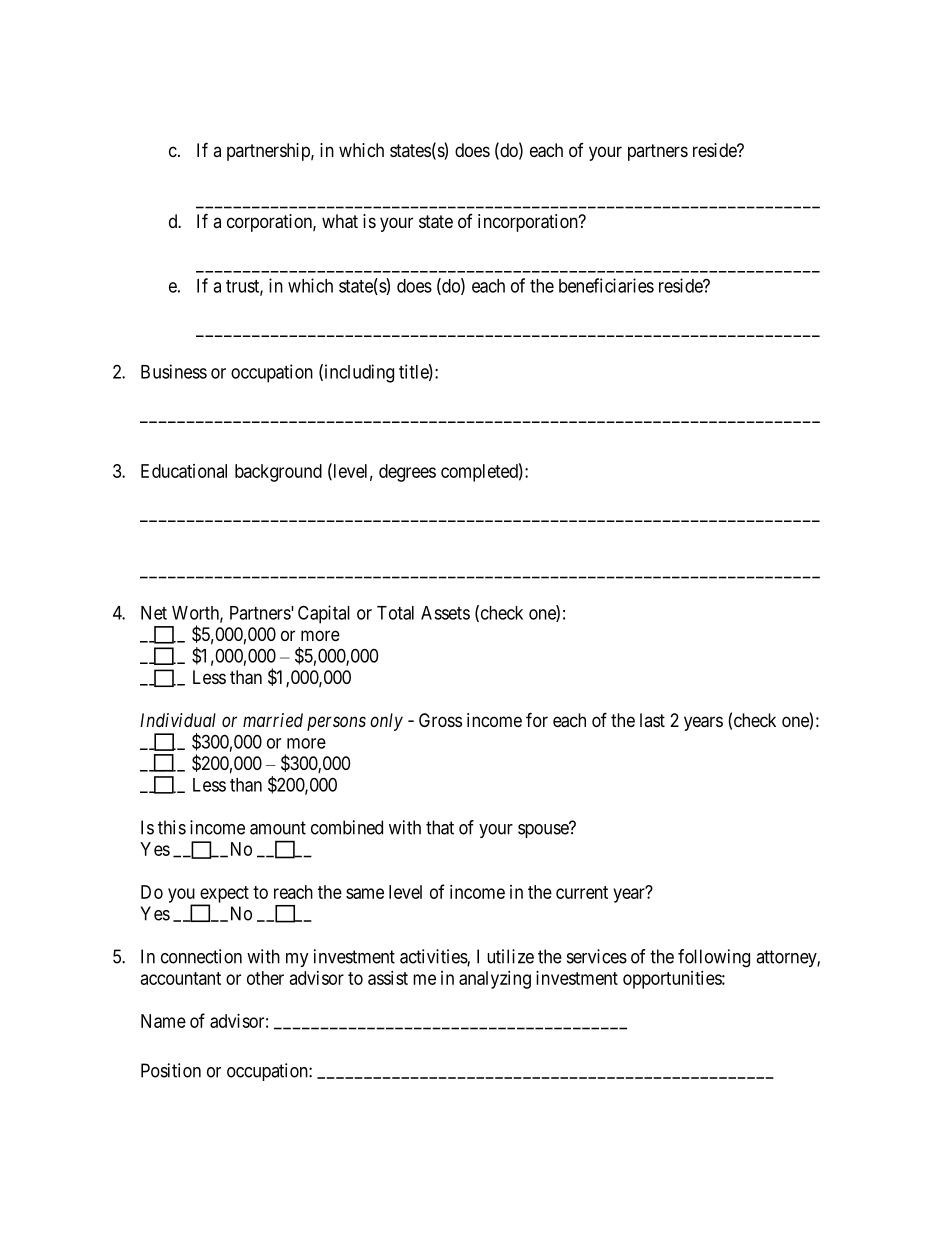 The height and width of the screenshot is (1233, 952). What do you see at coordinates (184, 471) in the screenshot?
I see `Educational` at bounding box center [184, 471].
